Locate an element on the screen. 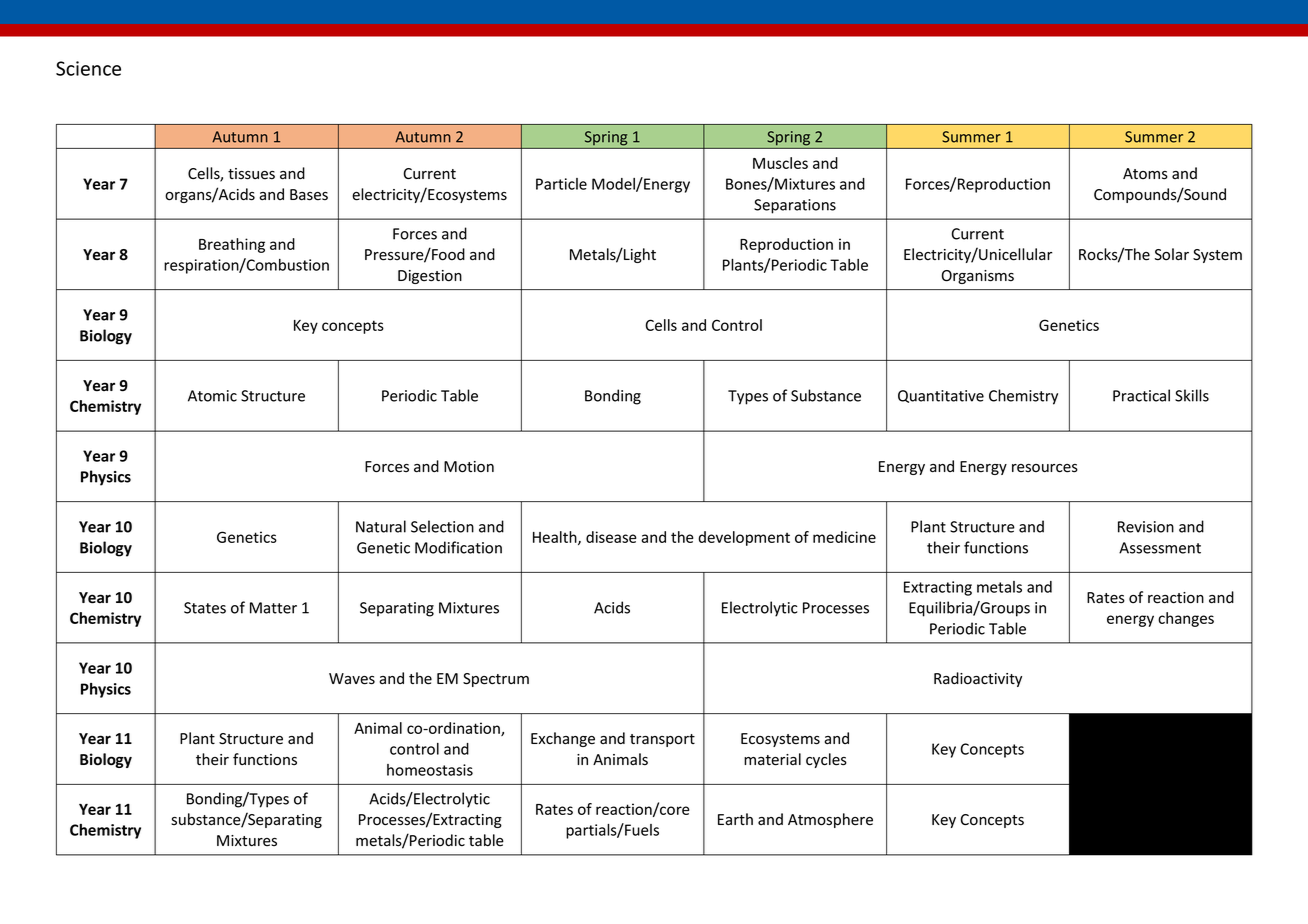  Digestion is located at coordinates (430, 277).
